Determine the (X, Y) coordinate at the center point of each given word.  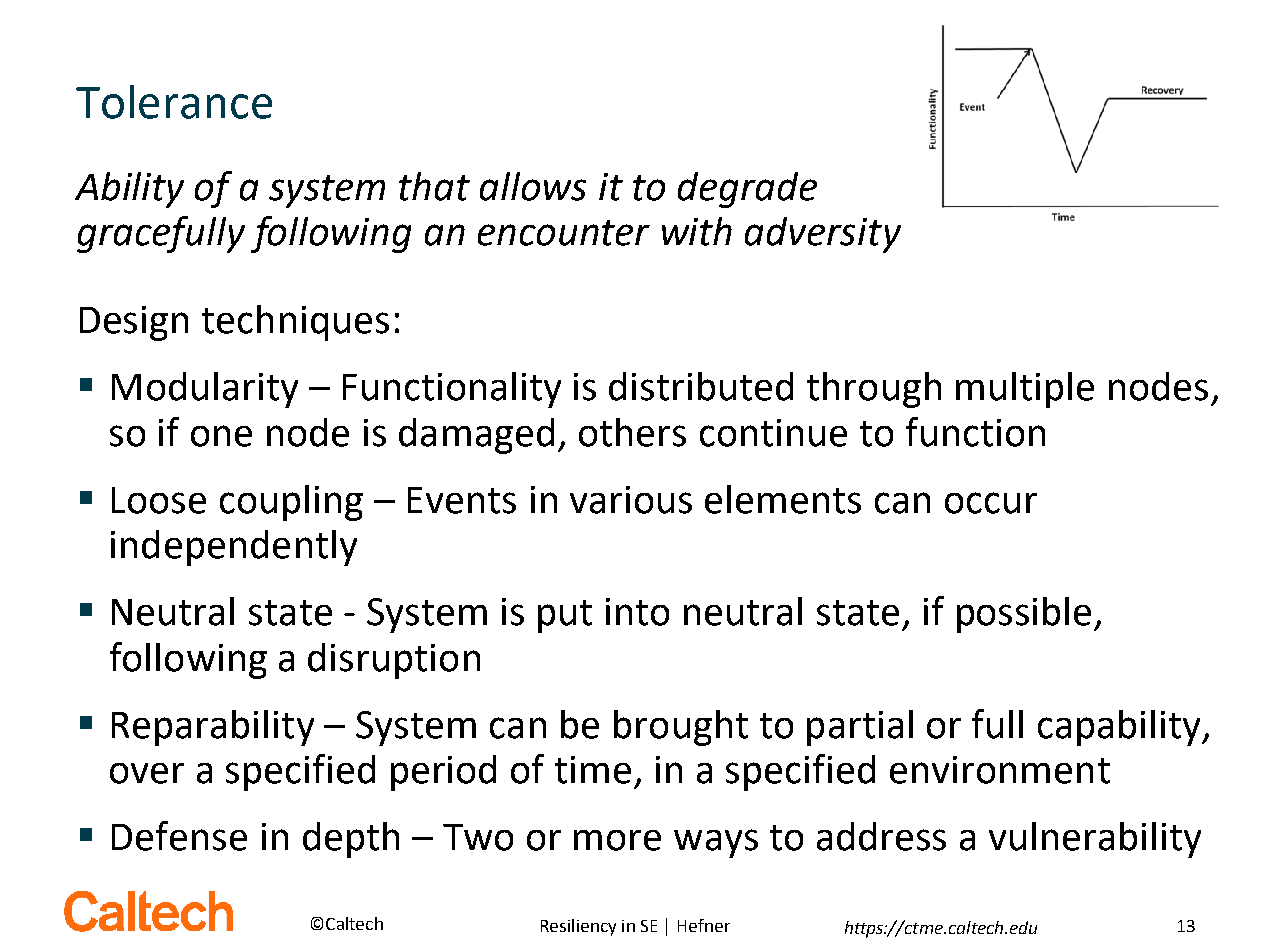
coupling (291, 503)
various (631, 500)
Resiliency (578, 927)
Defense (179, 836)
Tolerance (174, 102)
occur (991, 503)
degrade (747, 190)
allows (533, 186)
